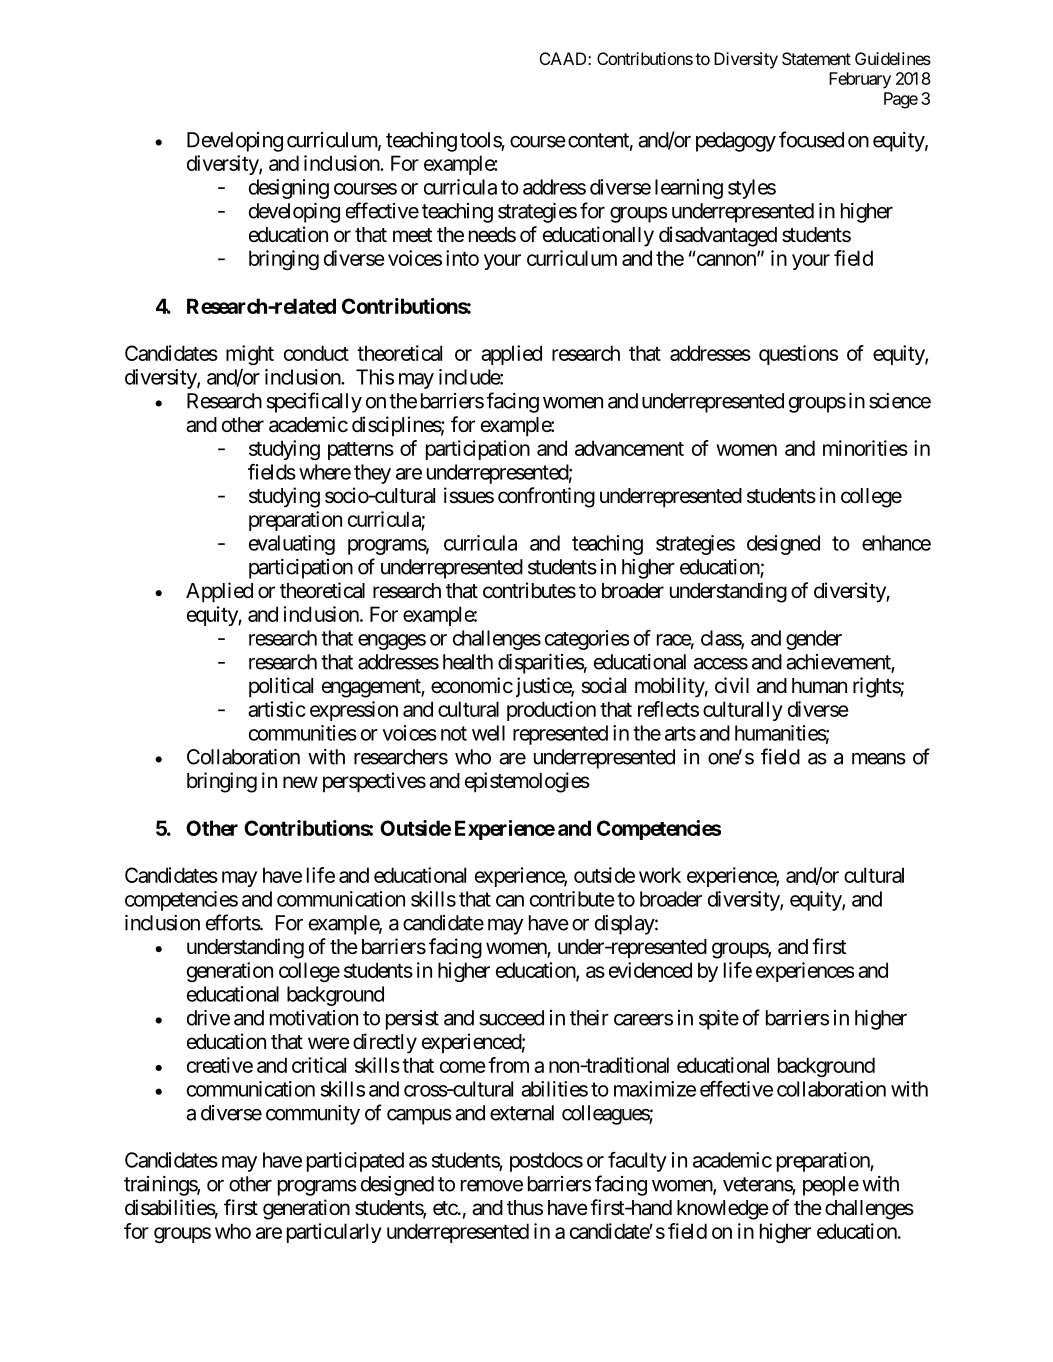  What do you see at coordinates (300, 782) in the page?
I see `new` at bounding box center [300, 782].
